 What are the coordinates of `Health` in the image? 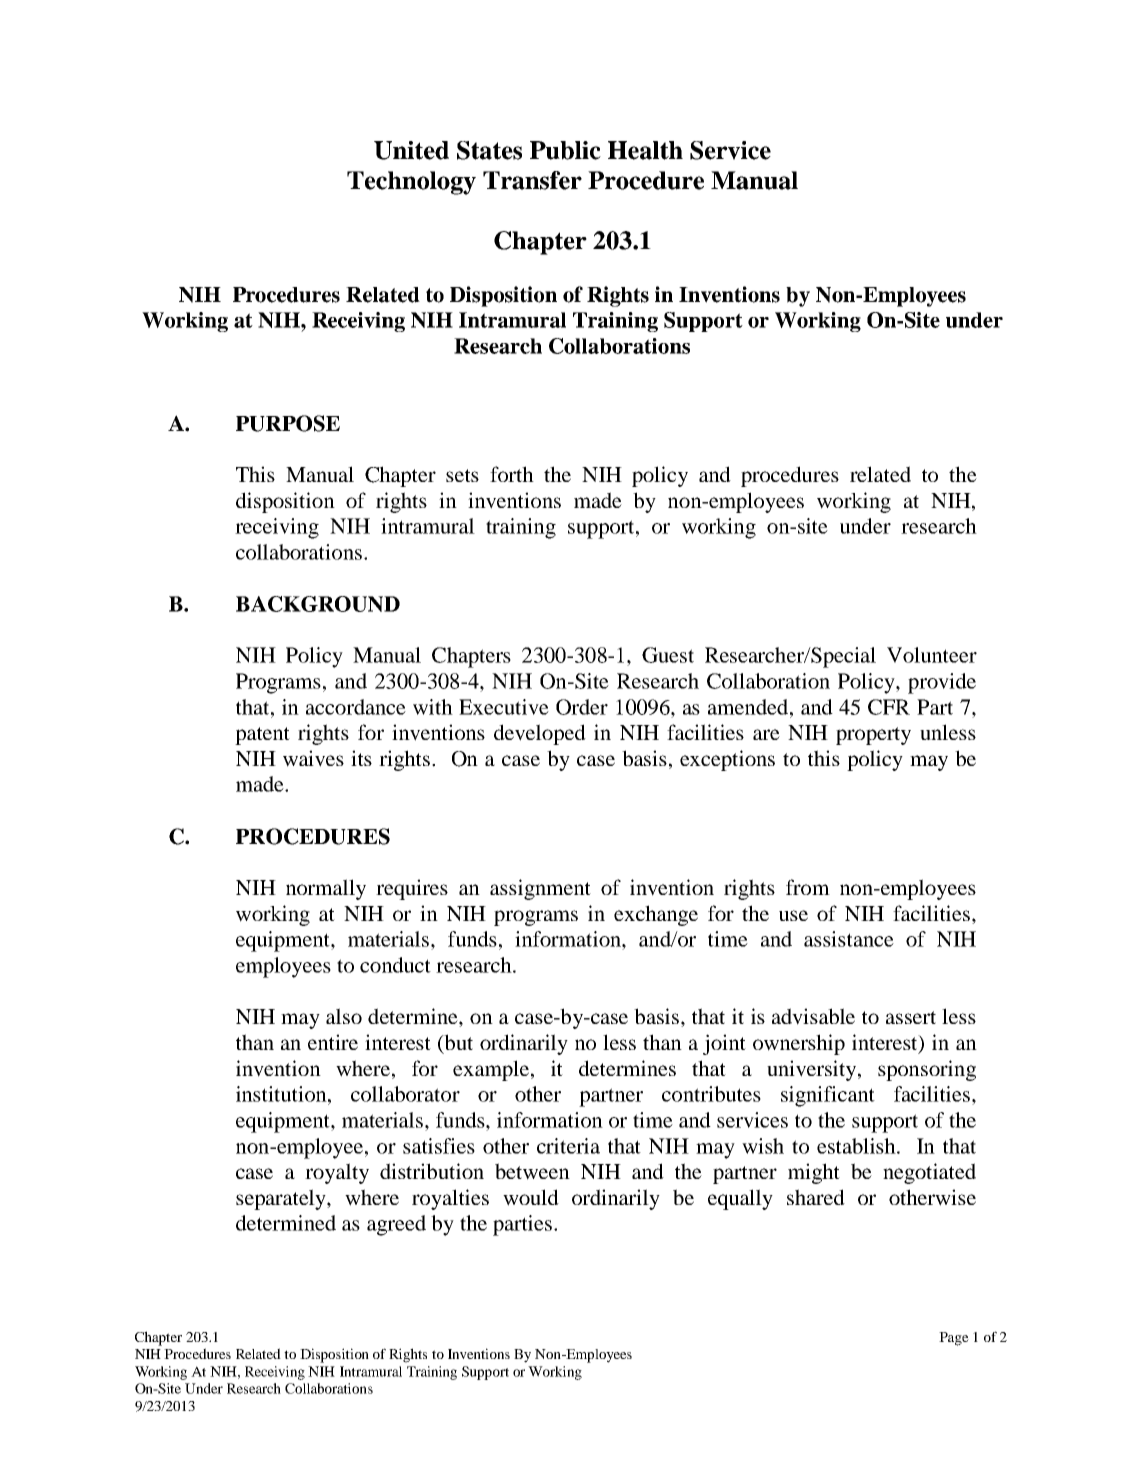 It's located at (645, 150).
